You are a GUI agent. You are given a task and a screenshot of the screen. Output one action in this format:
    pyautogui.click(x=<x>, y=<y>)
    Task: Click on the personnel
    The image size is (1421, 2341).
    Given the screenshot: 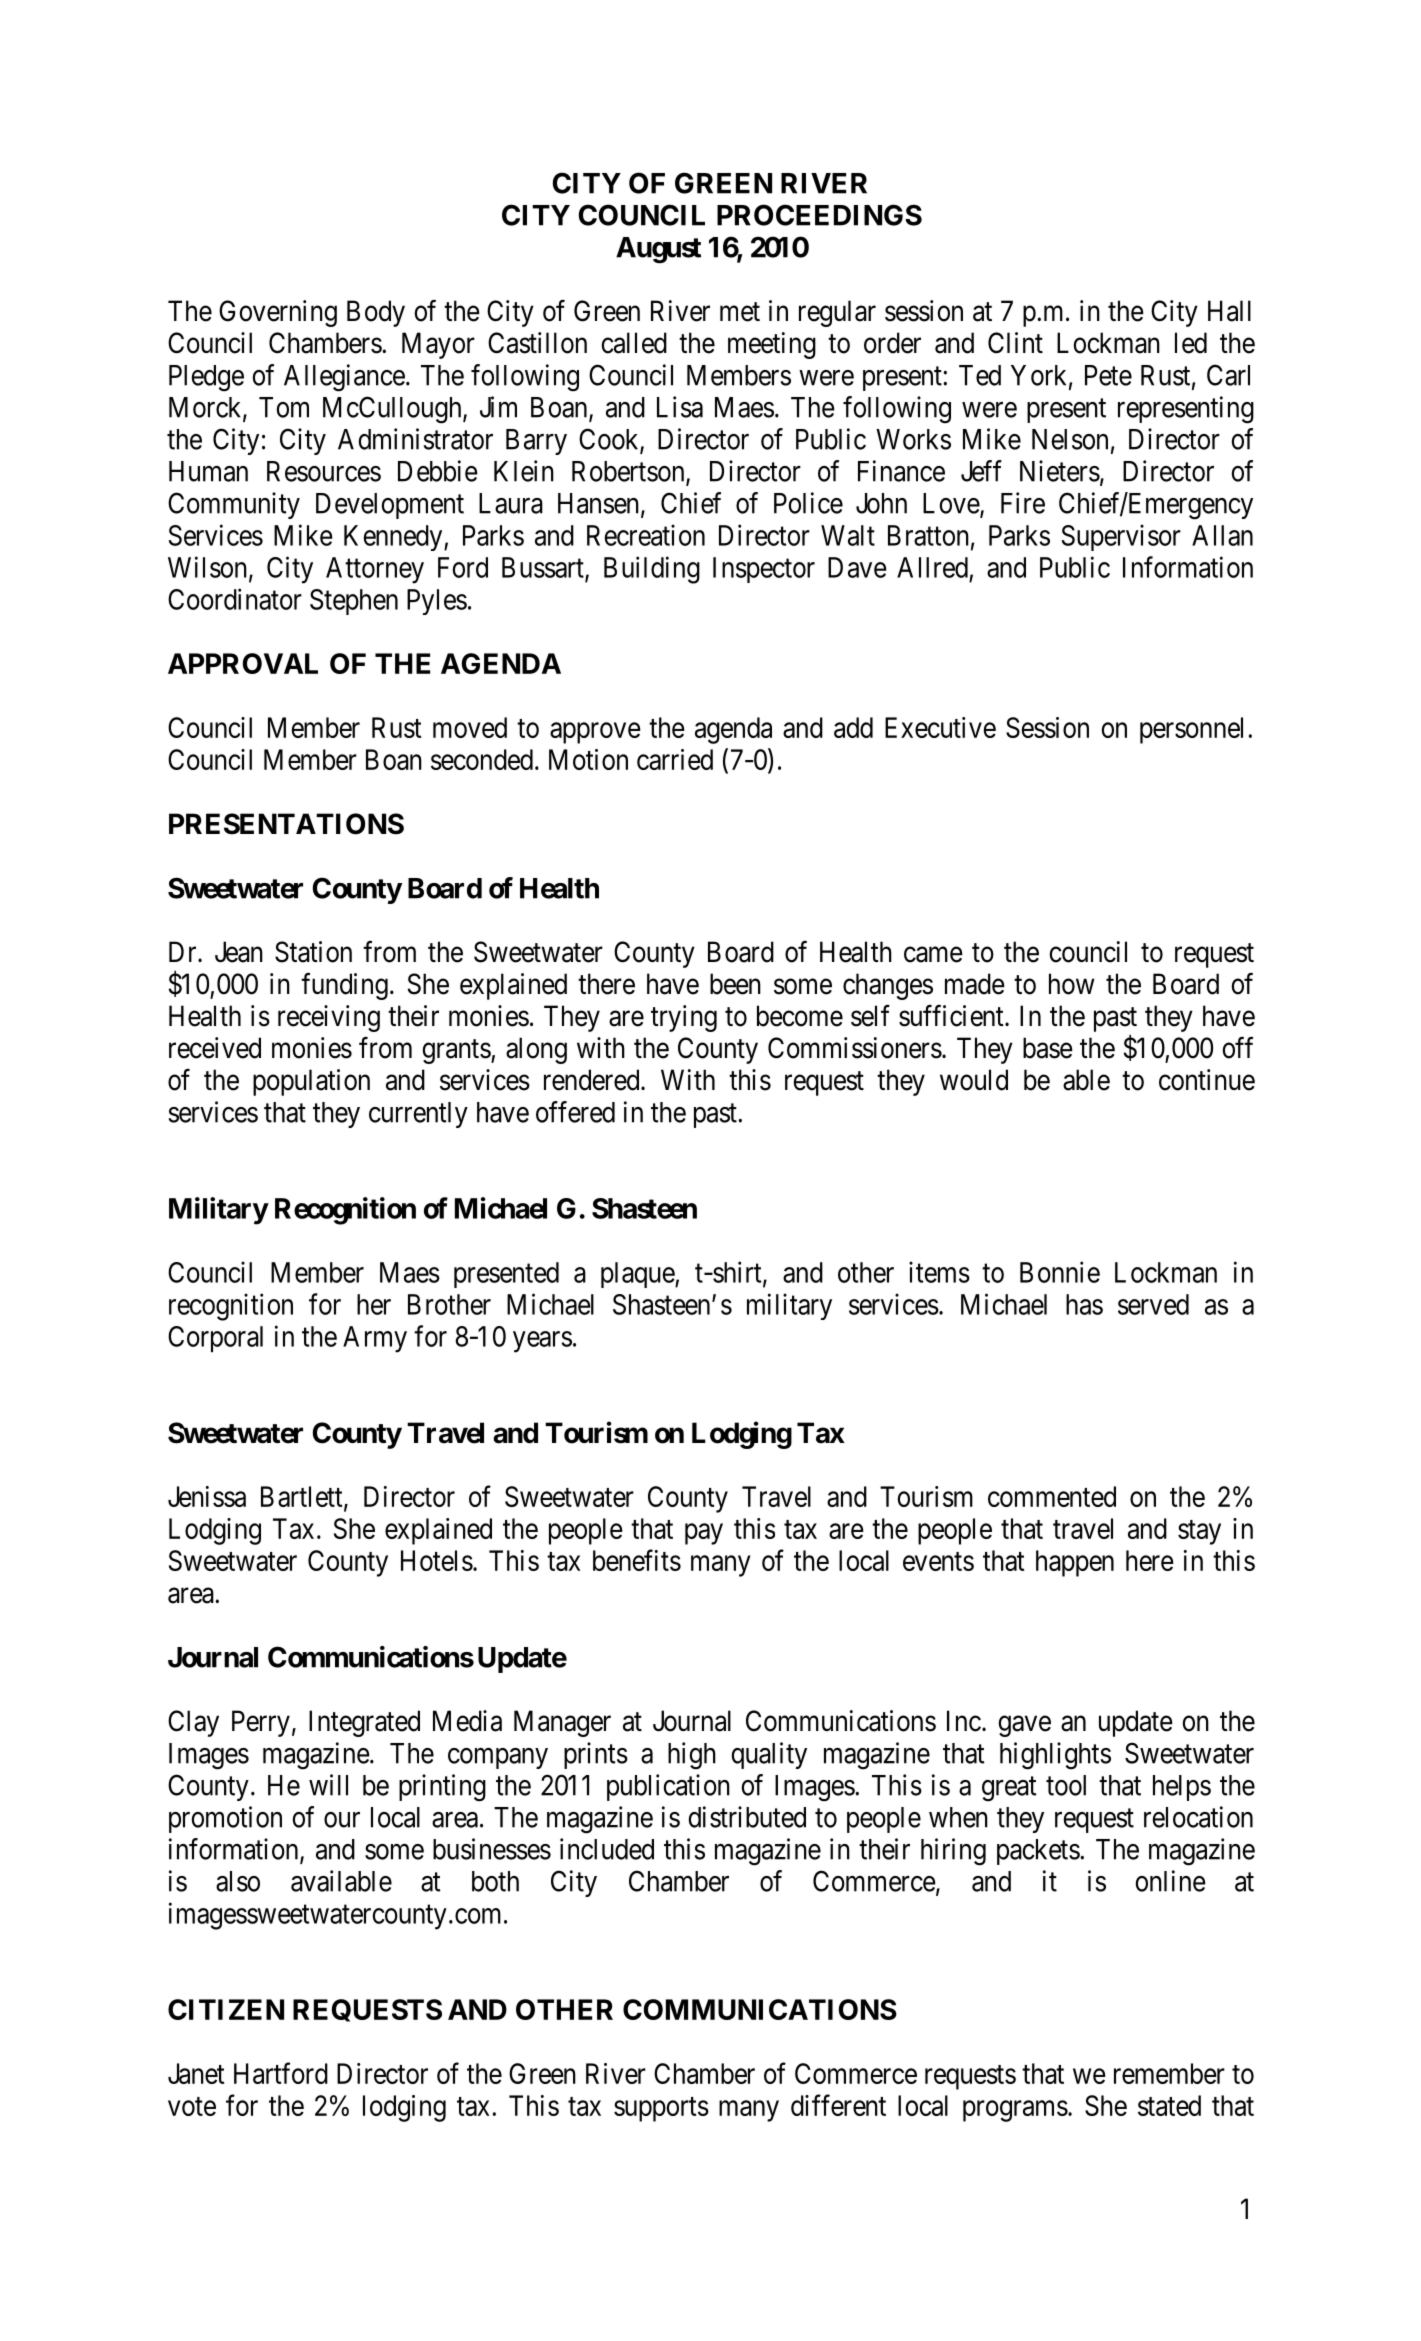 What is the action you would take?
    pyautogui.click(x=1191, y=730)
